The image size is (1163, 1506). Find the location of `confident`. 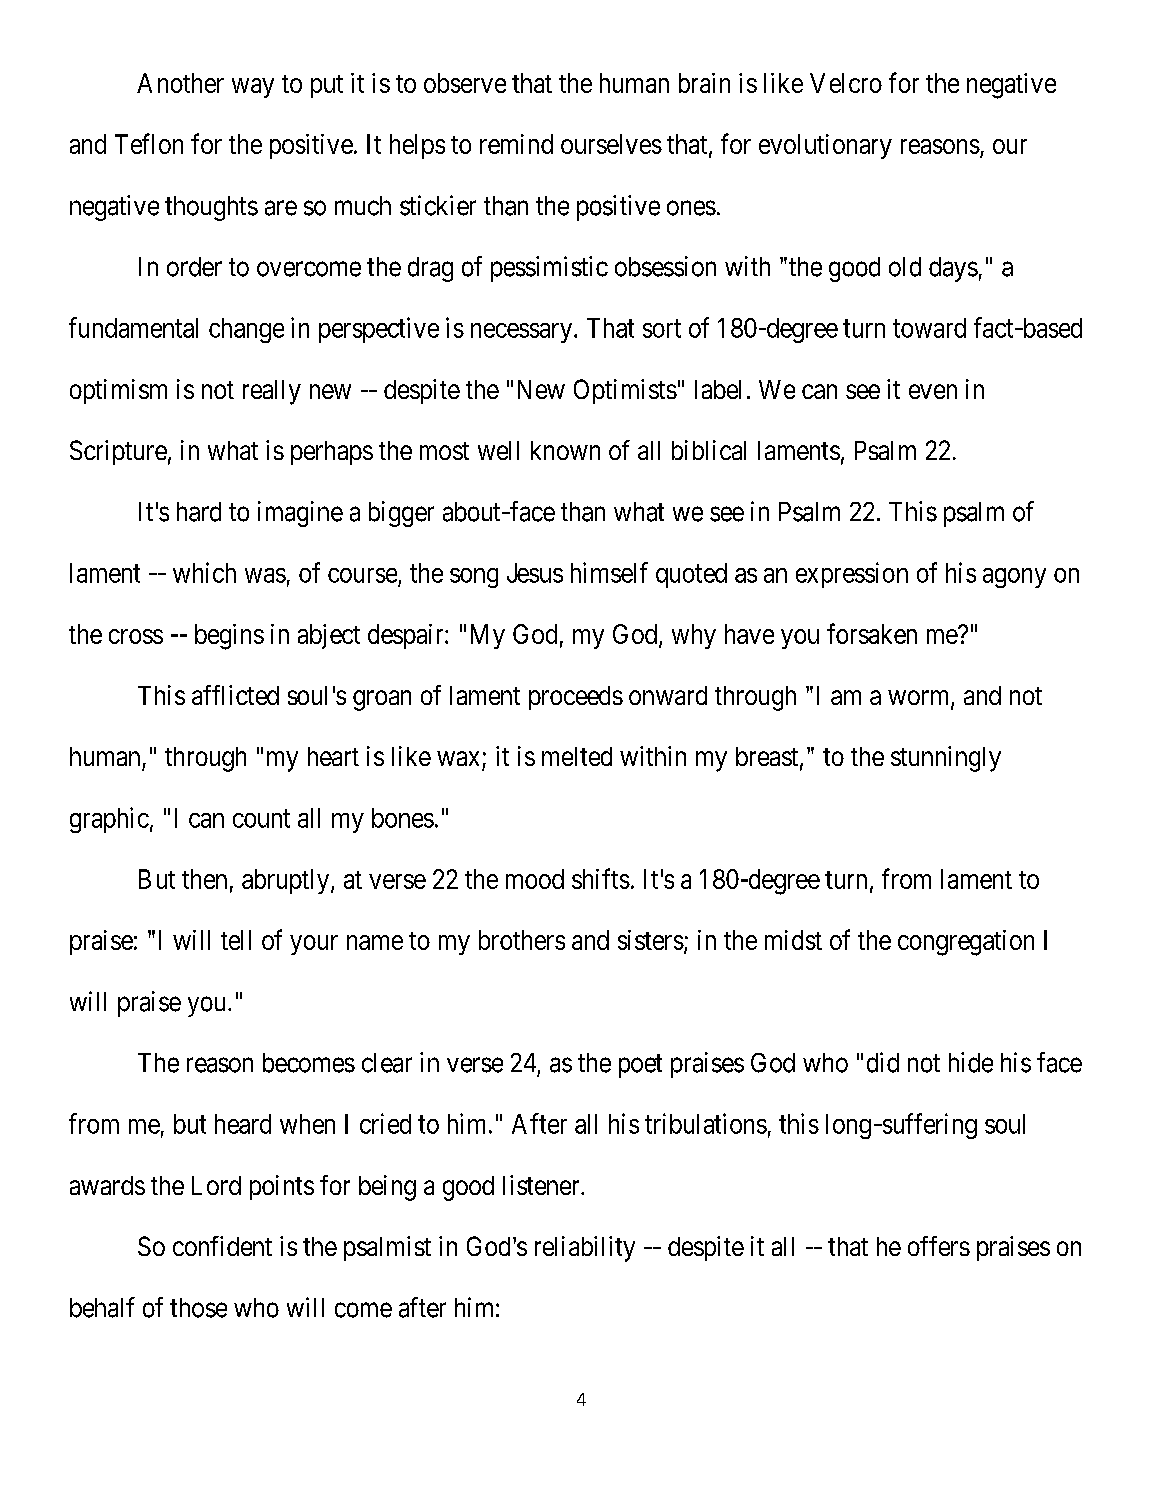

confident is located at coordinates (222, 1246).
